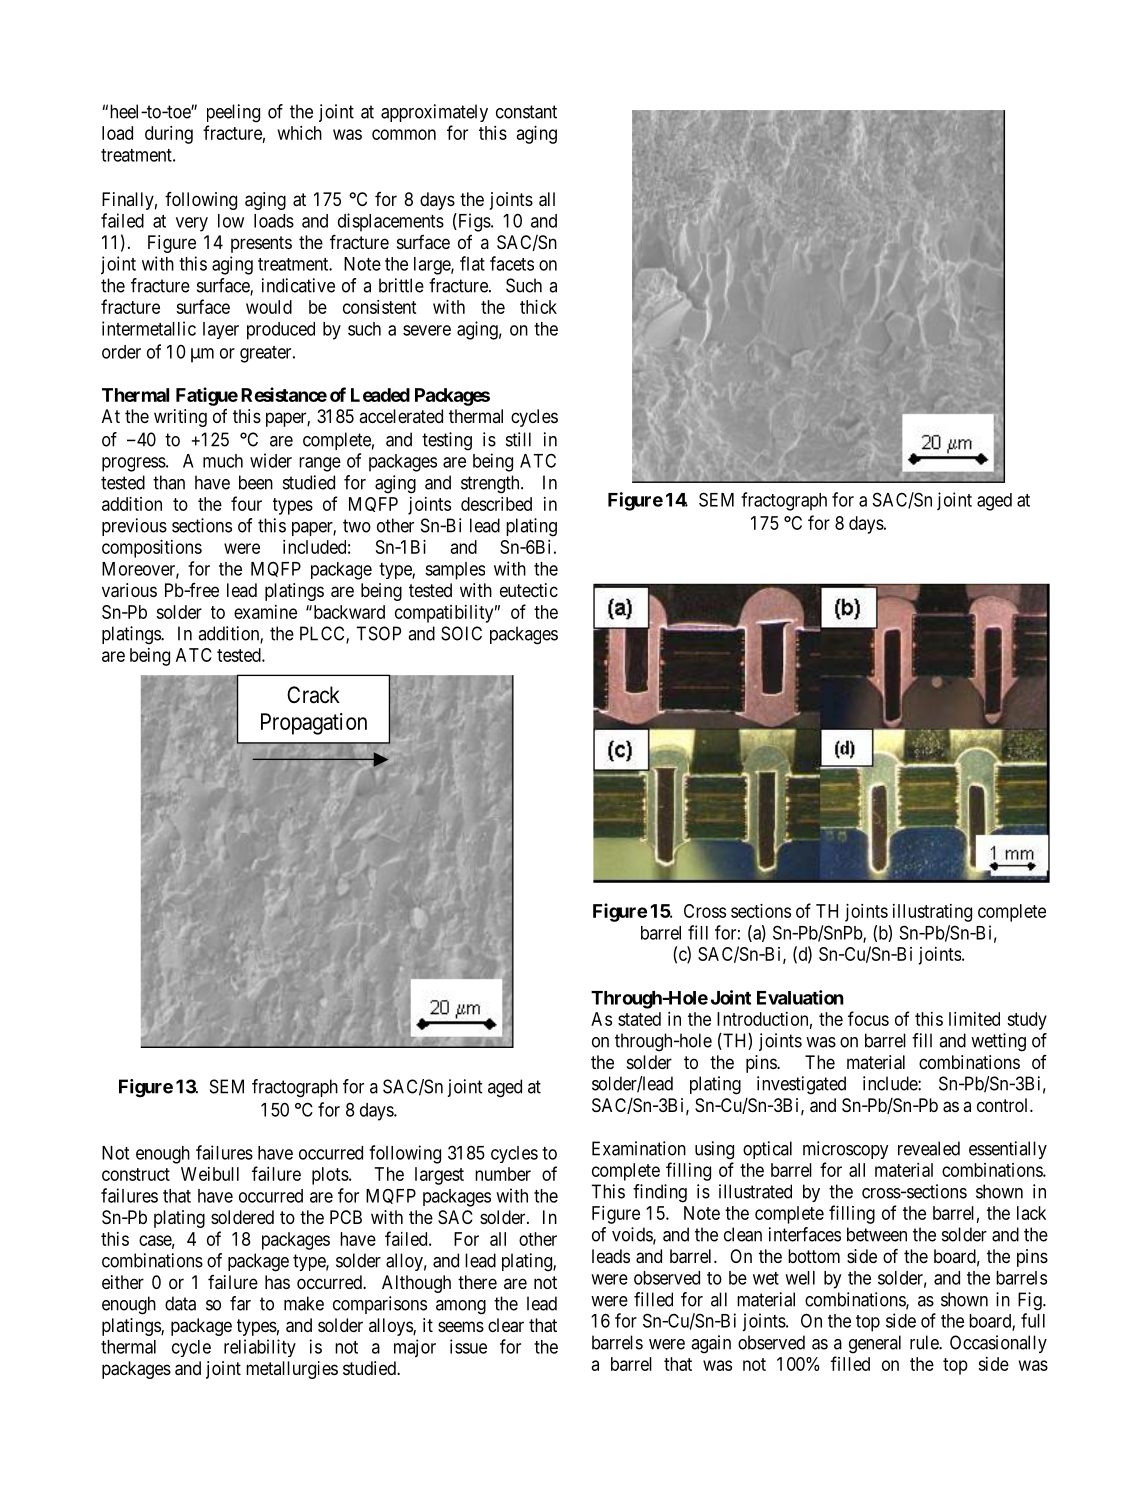  What do you see at coordinates (639, 1019) in the screenshot?
I see `stated` at bounding box center [639, 1019].
